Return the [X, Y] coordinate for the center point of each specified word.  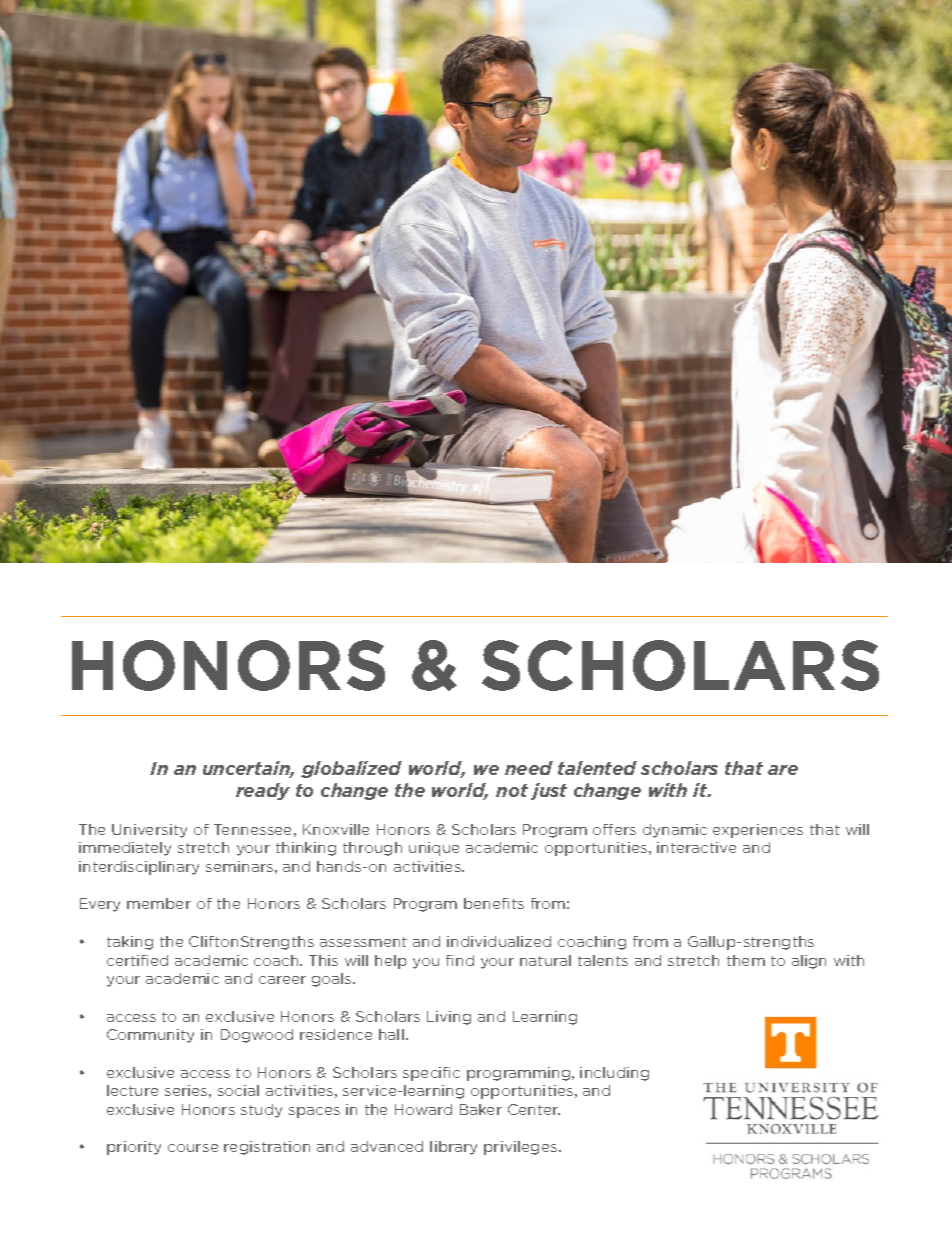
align [809, 962]
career [282, 980]
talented [597, 768]
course [193, 1148]
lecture [132, 1090]
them [746, 960]
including [614, 1074]
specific [431, 1074]
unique [434, 849]
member [159, 903]
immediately [125, 849]
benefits [494, 903]
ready [263, 791]
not [512, 790]
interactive [696, 847]
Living [449, 1018]
